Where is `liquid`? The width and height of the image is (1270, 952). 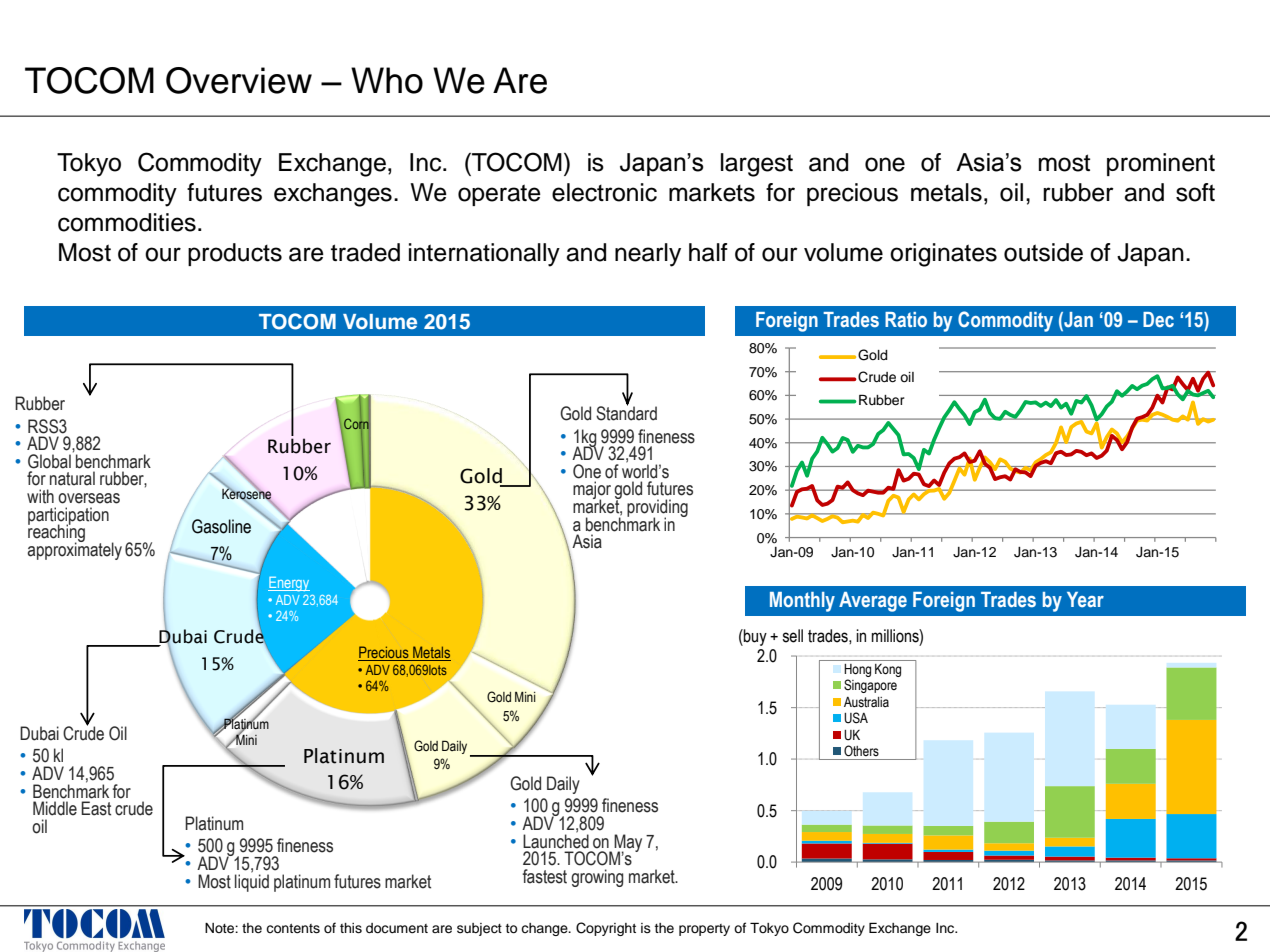 liquid is located at coordinates (252, 882).
